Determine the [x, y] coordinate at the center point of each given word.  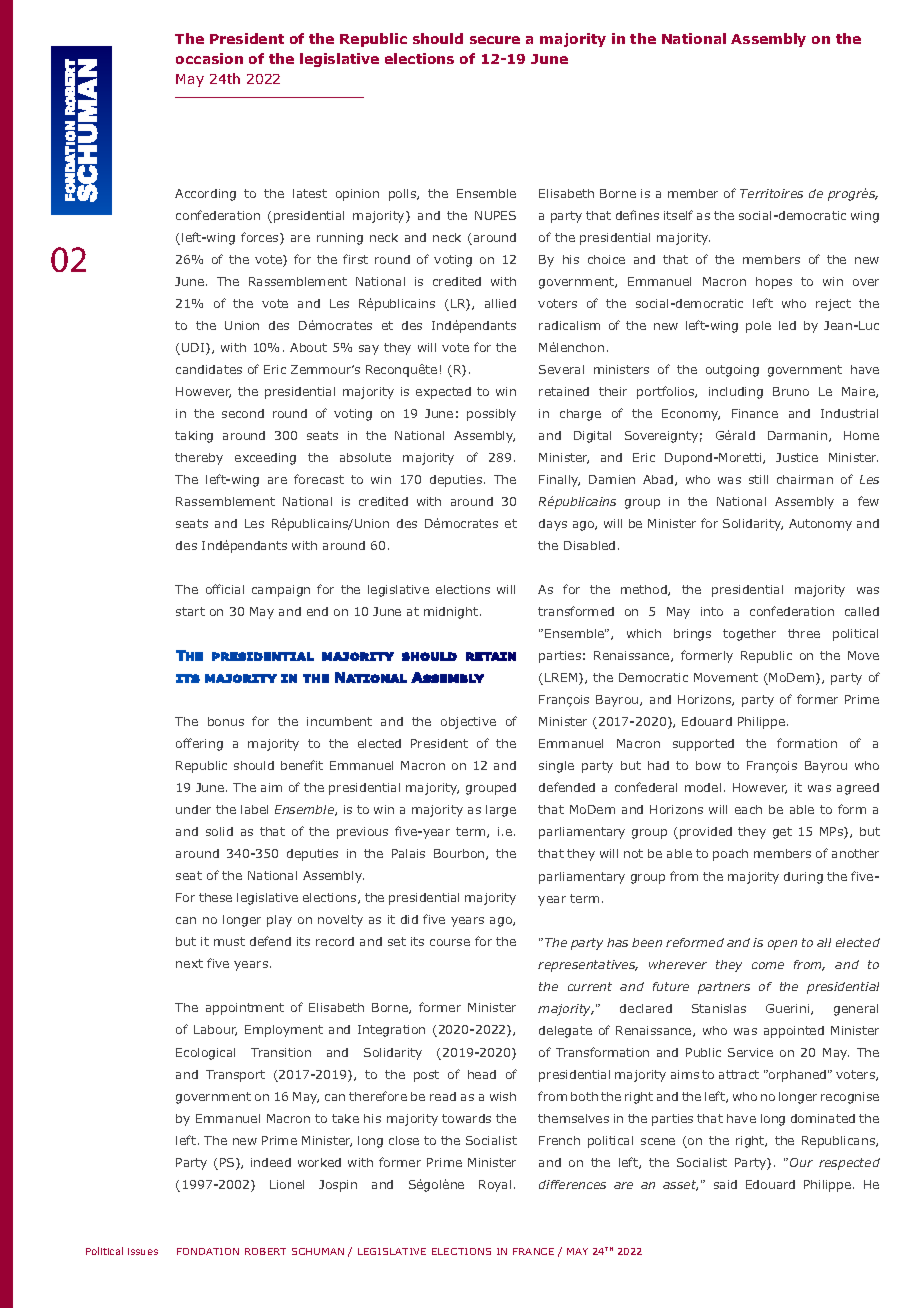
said [725, 1184]
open [782, 945]
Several [561, 369]
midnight [452, 613]
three [804, 633]
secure [495, 40]
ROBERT [265, 1251]
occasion [209, 58]
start [190, 611]
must [229, 941]
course [450, 942]
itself [678, 215]
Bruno [791, 391]
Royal [495, 1186]
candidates [209, 369]
